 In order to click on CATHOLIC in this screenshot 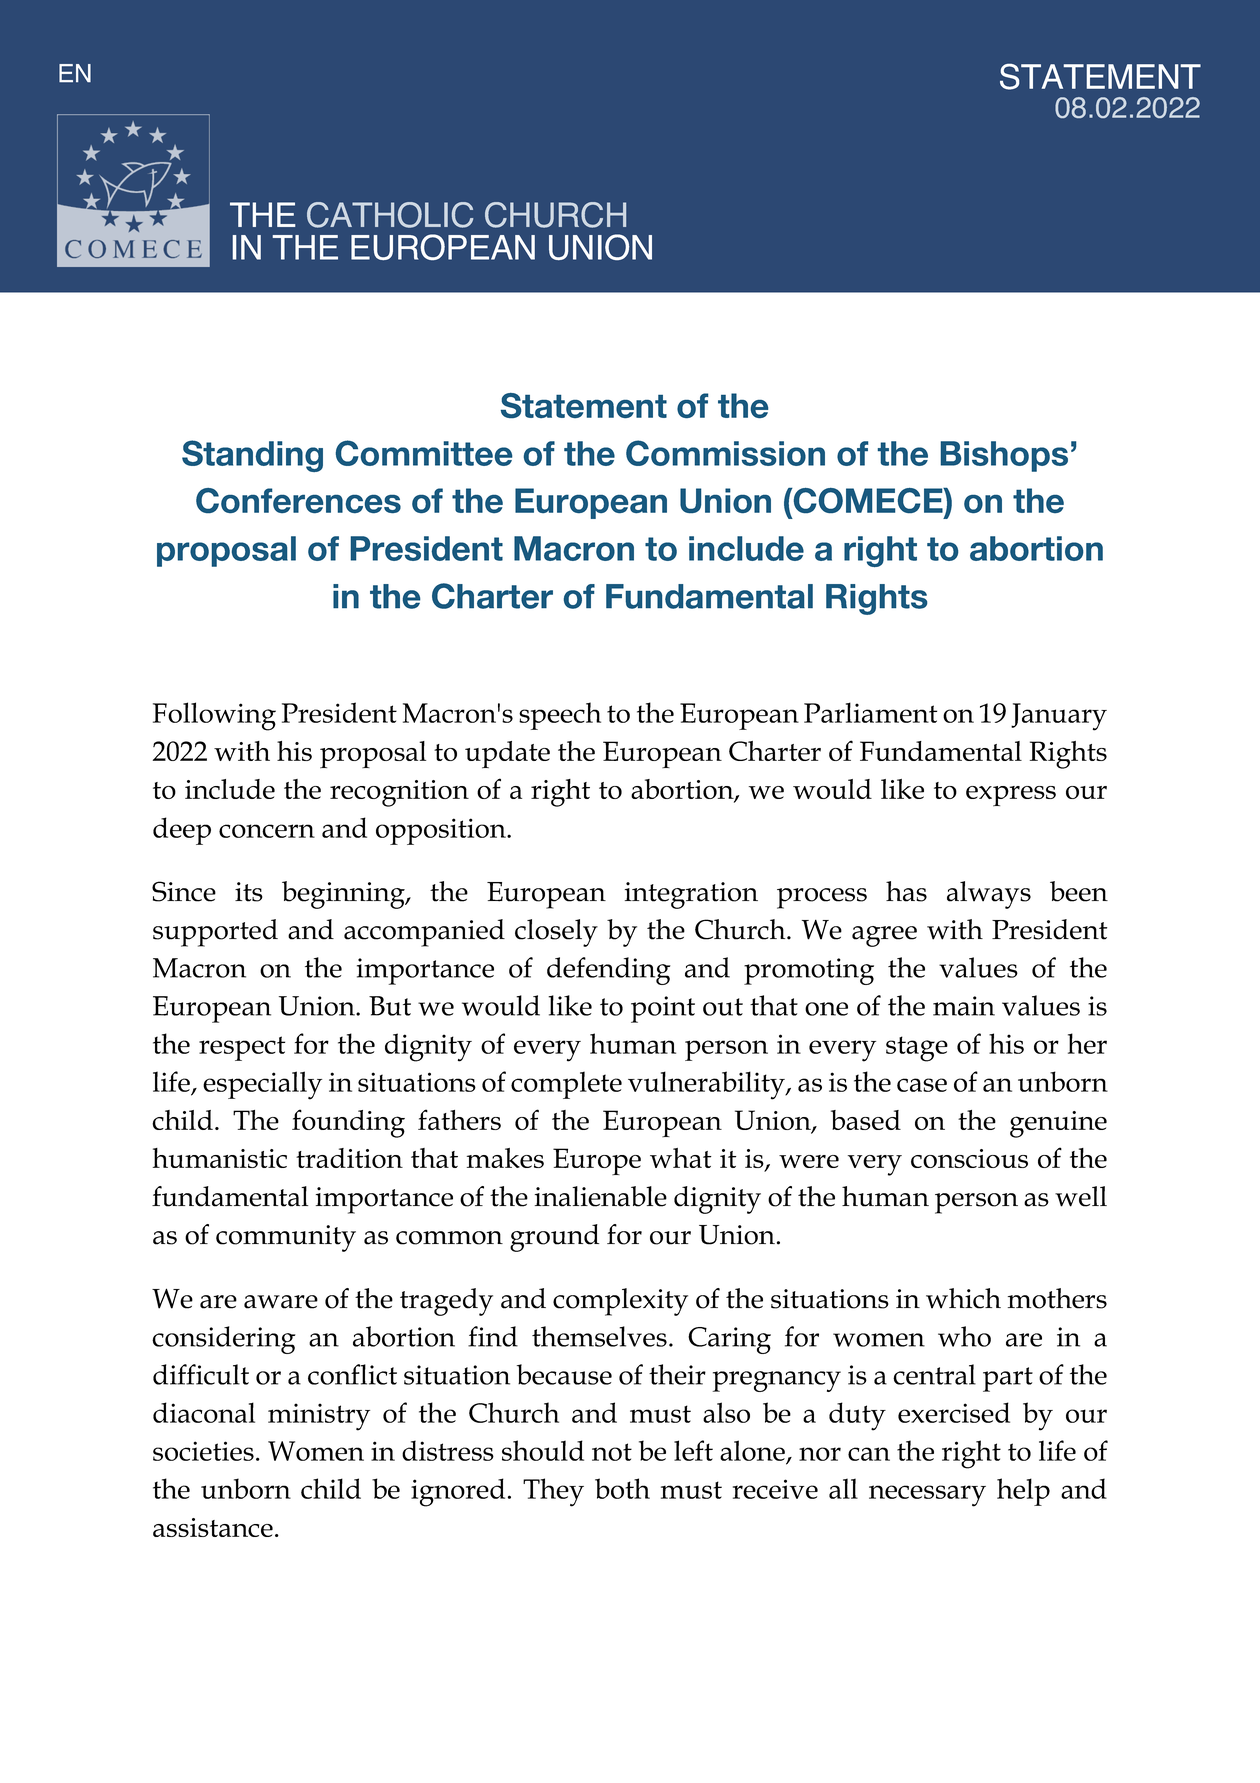, I will do `click(390, 215)`.
